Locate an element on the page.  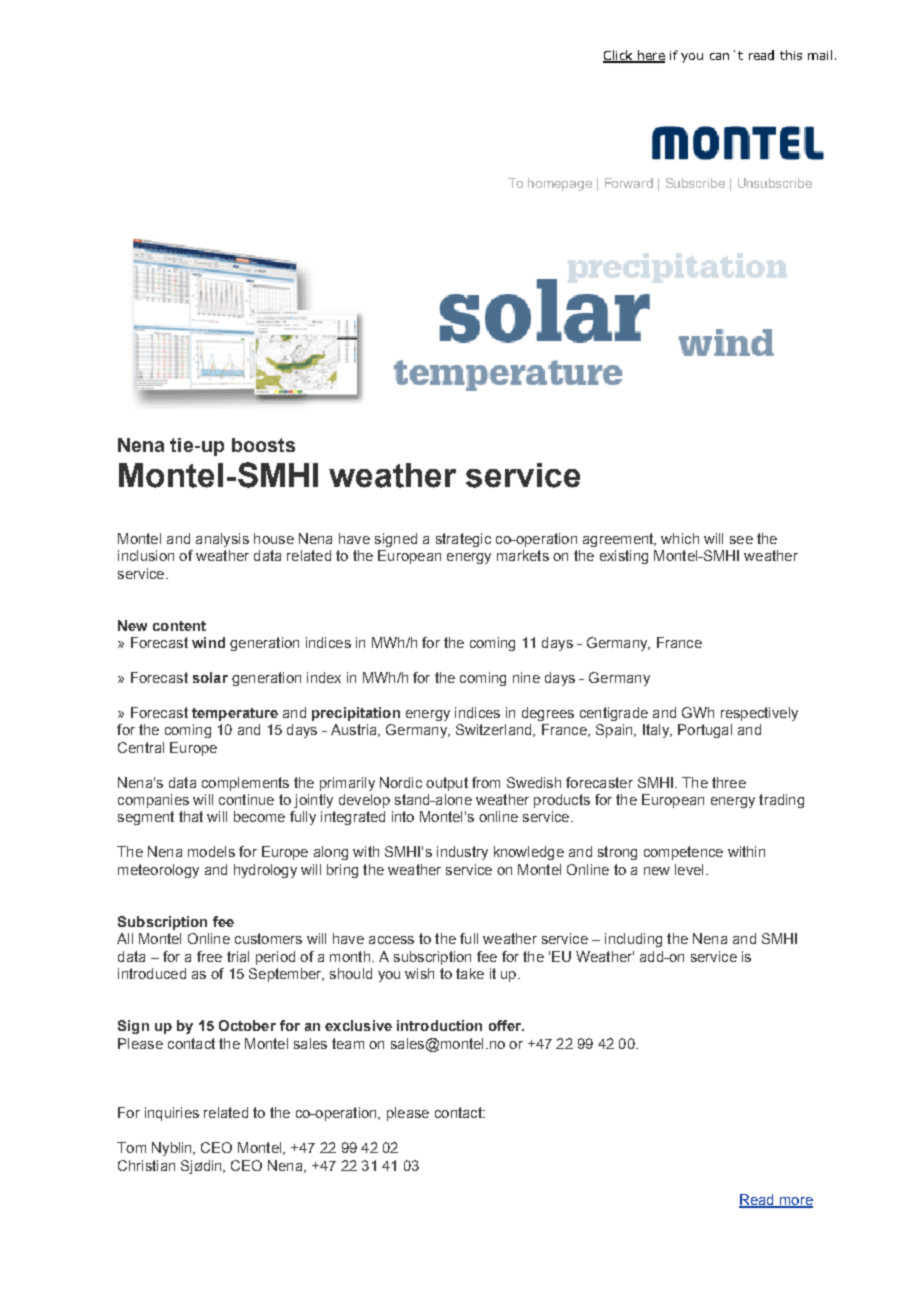
markets is located at coordinates (523, 555).
